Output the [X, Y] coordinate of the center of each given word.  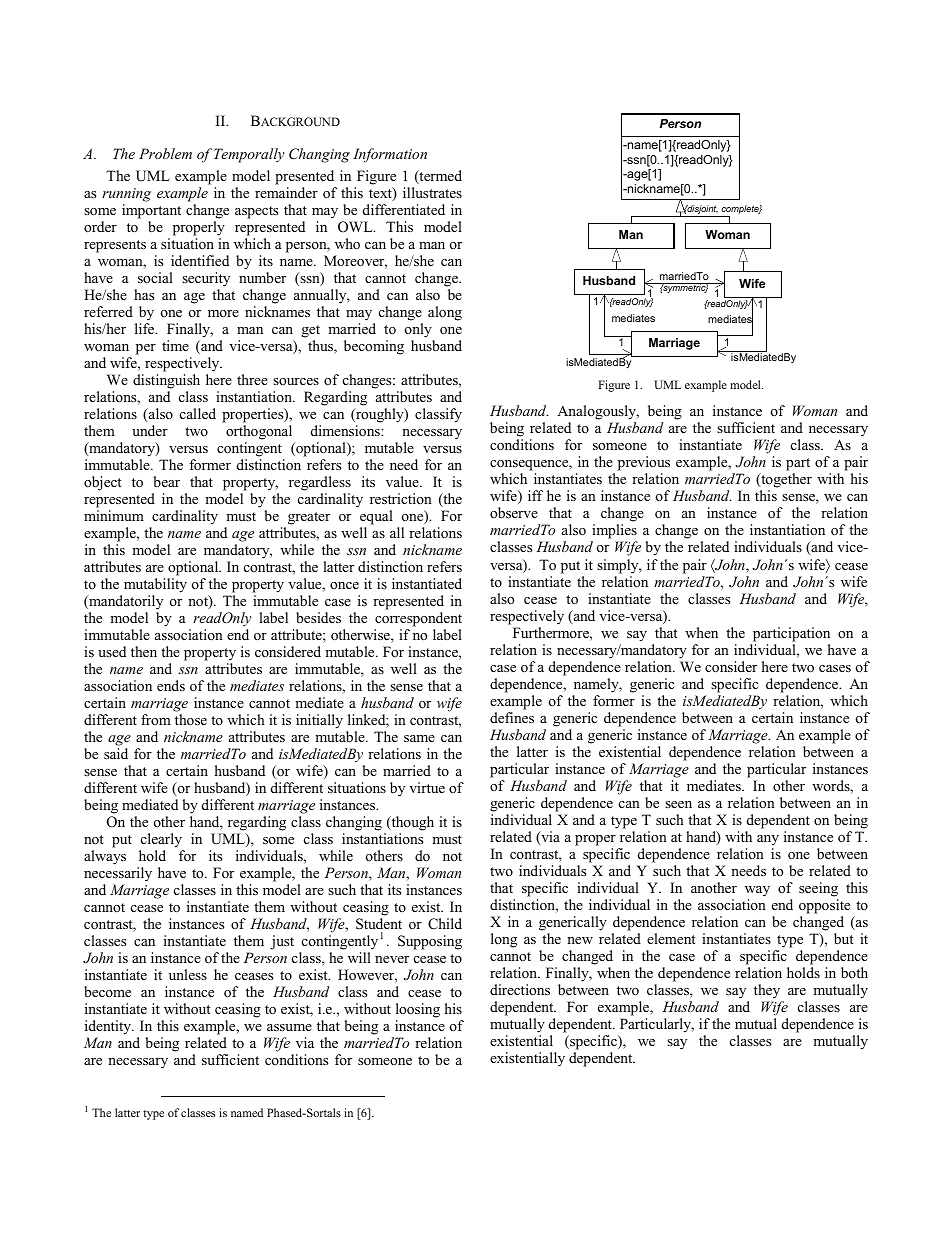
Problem [165, 153]
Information [390, 155]
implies [614, 531]
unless [188, 974]
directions [520, 989]
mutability [155, 587]
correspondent [418, 621]
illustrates [432, 192]
